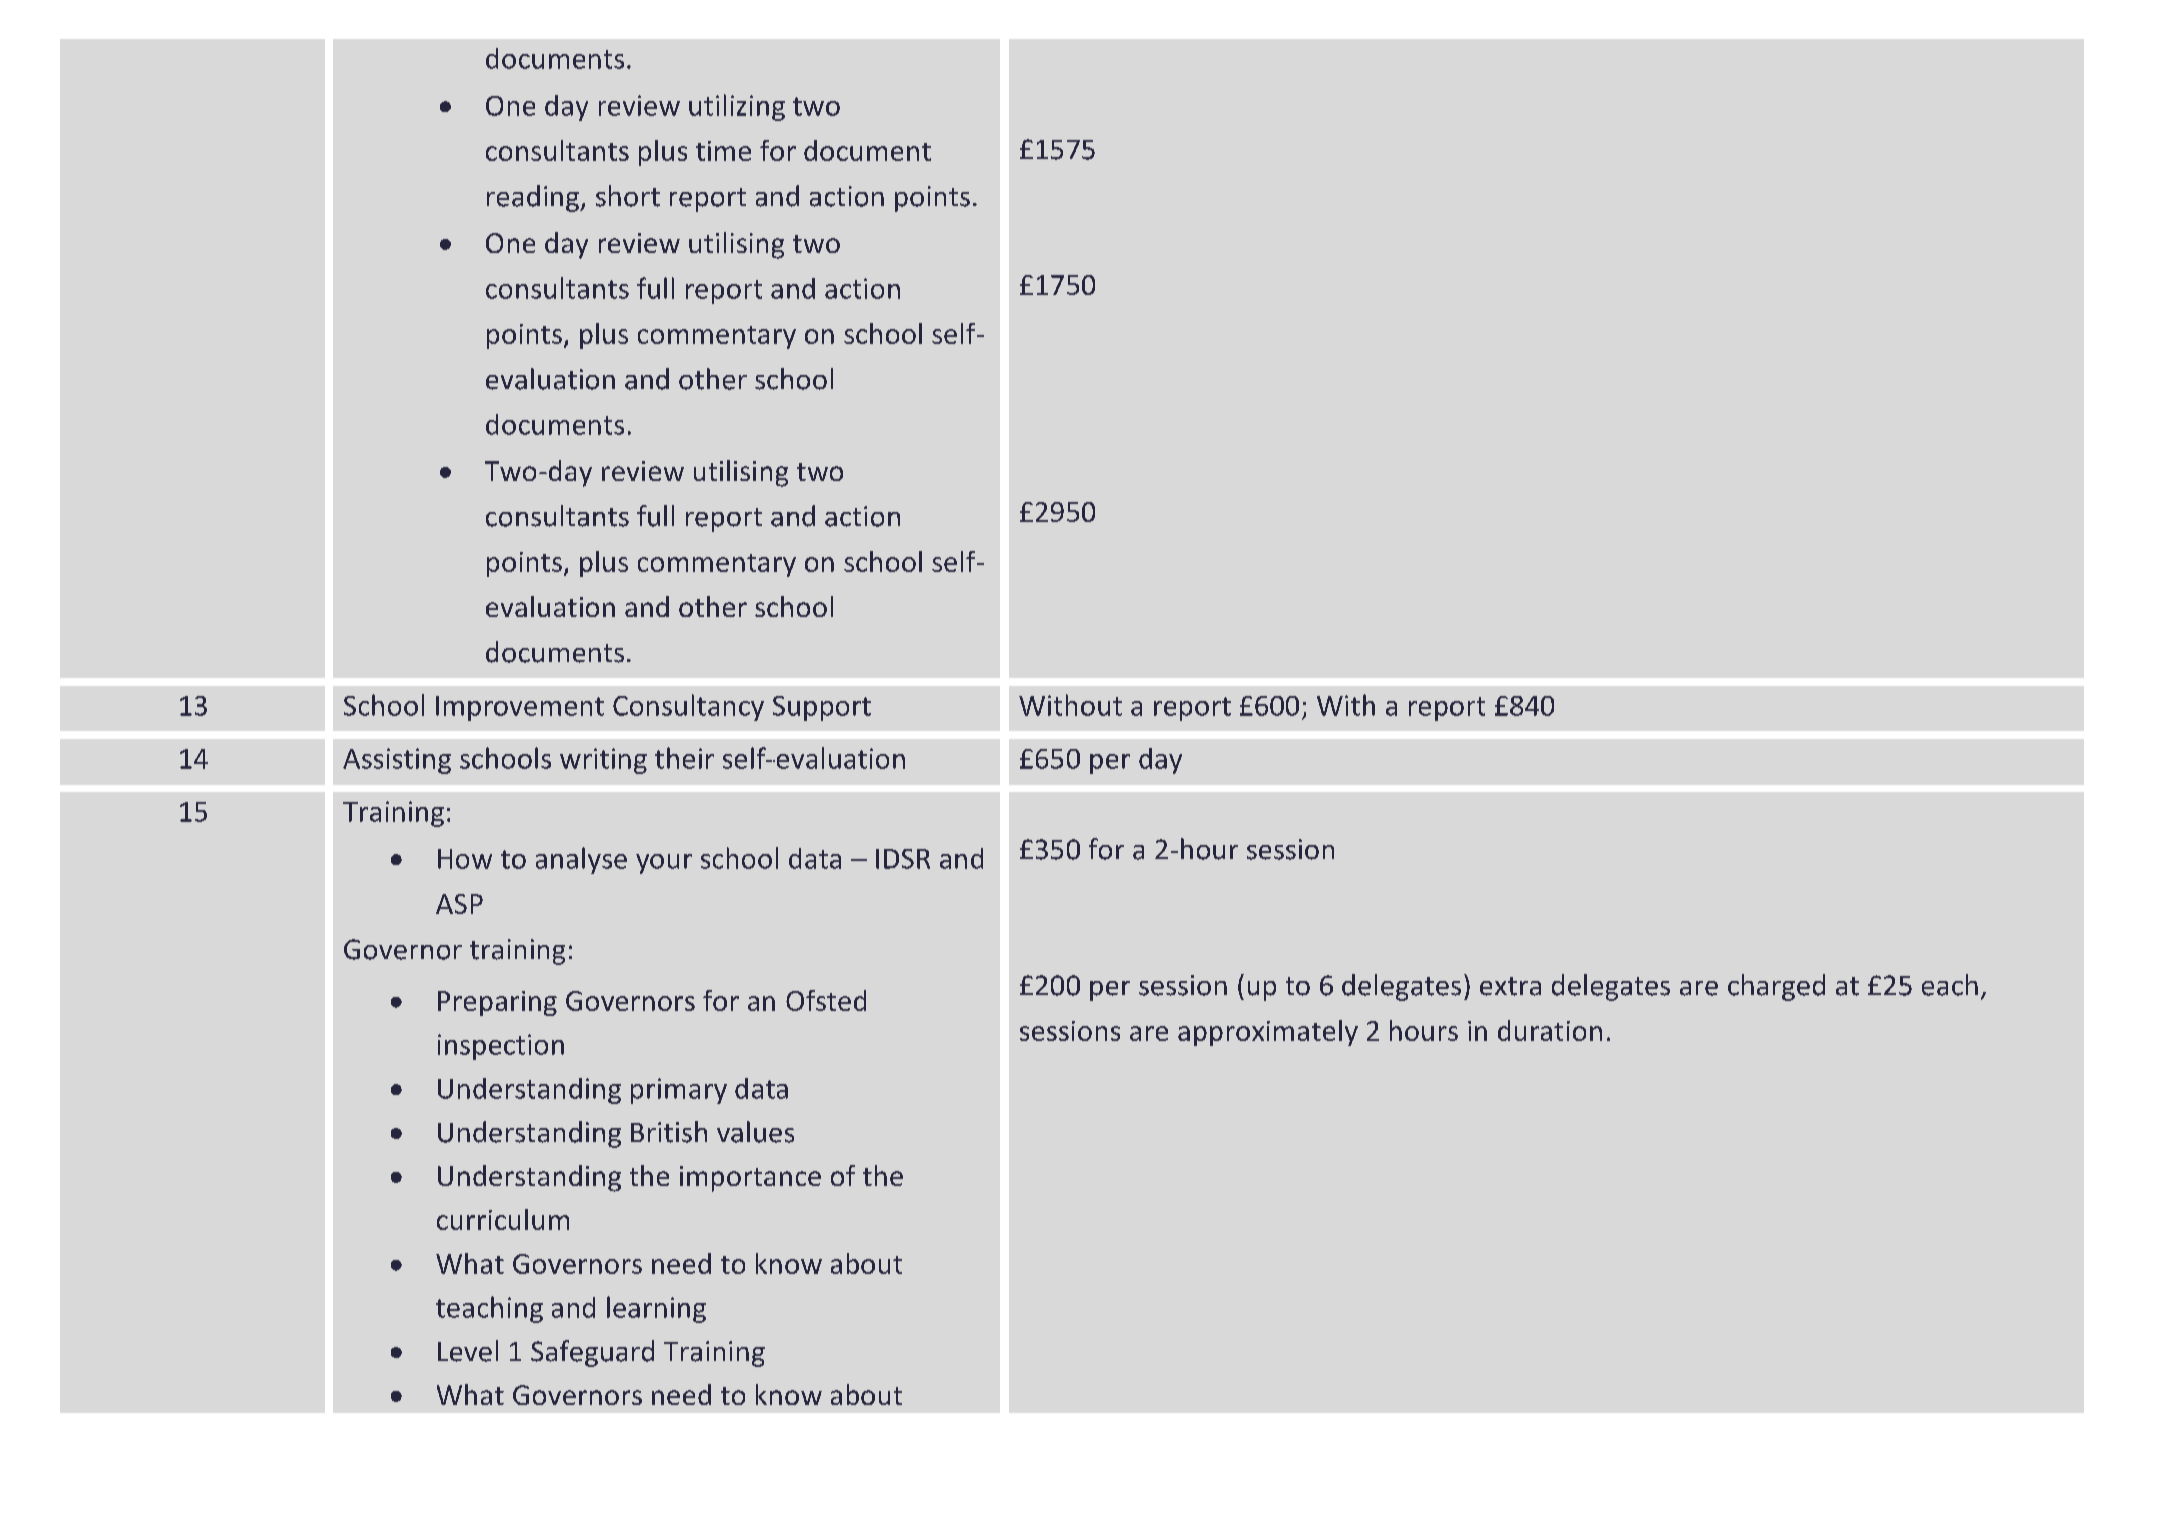  Describe the element at coordinates (1510, 986) in the screenshot. I see `extra` at that location.
